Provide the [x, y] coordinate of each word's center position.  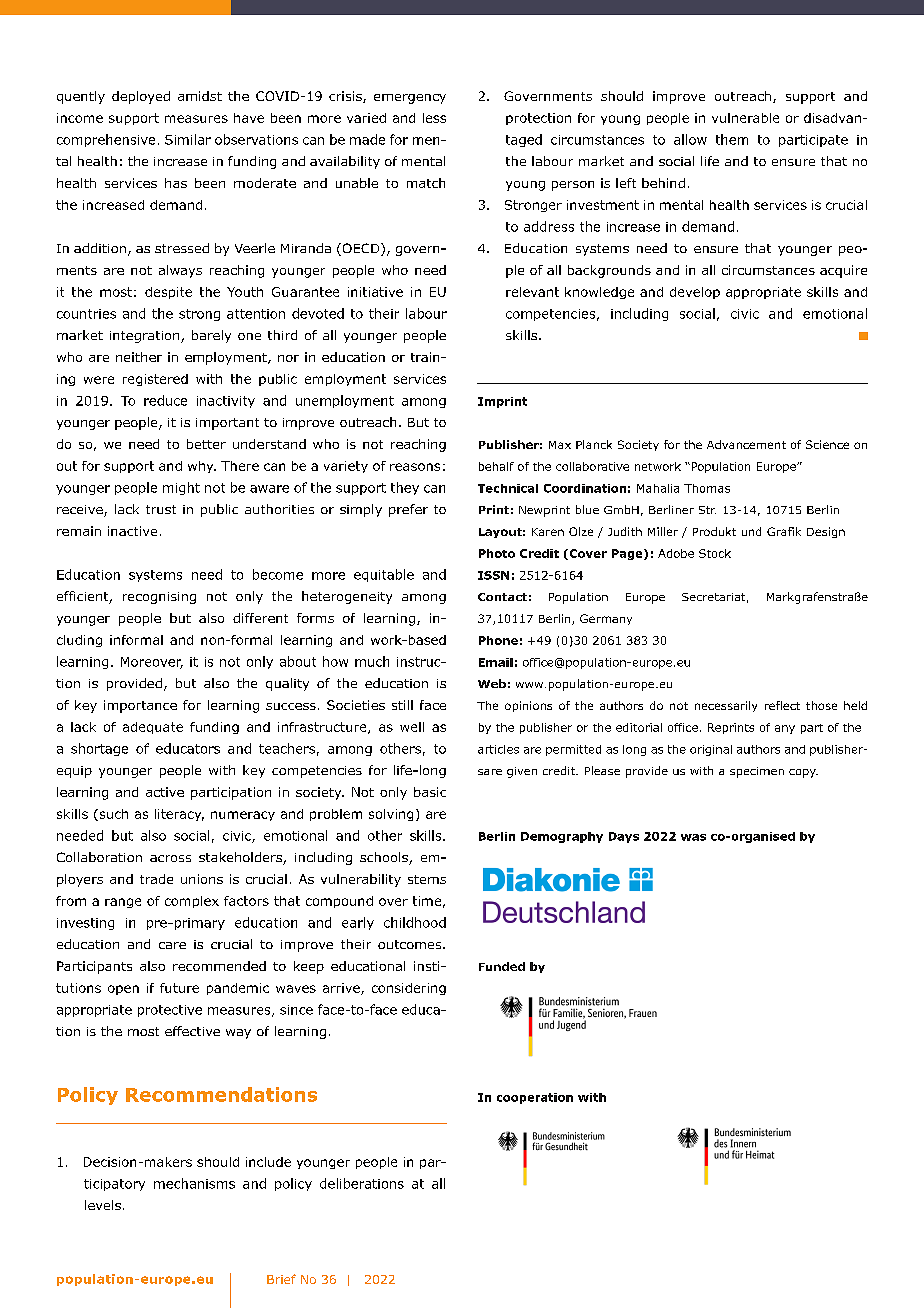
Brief [281, 1279]
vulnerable [745, 118]
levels [103, 1205]
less [434, 118]
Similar [188, 139]
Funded [502, 966]
